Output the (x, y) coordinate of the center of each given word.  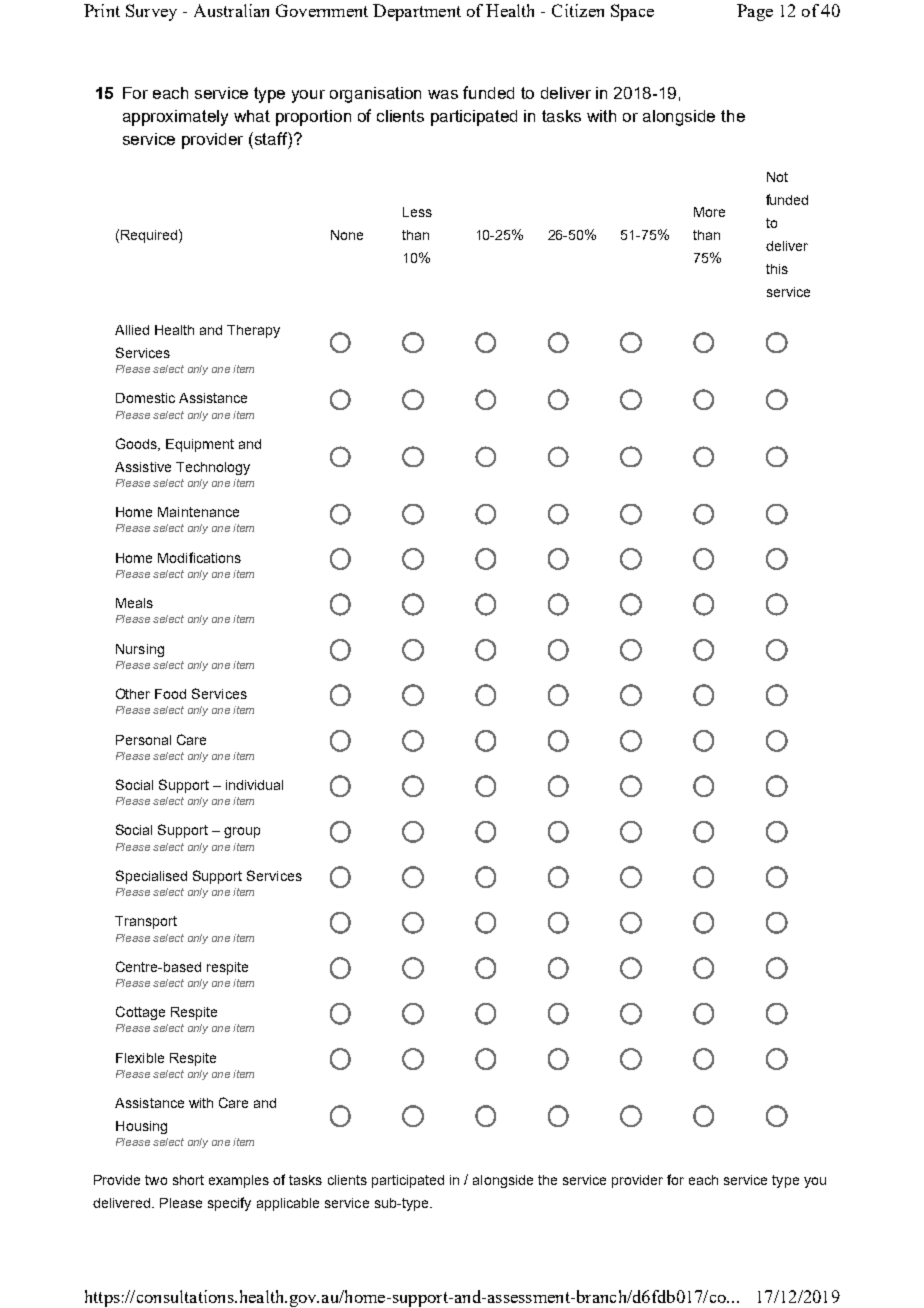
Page (755, 12)
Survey (151, 12)
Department (417, 12)
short (188, 1180)
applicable (288, 1204)
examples (239, 1181)
